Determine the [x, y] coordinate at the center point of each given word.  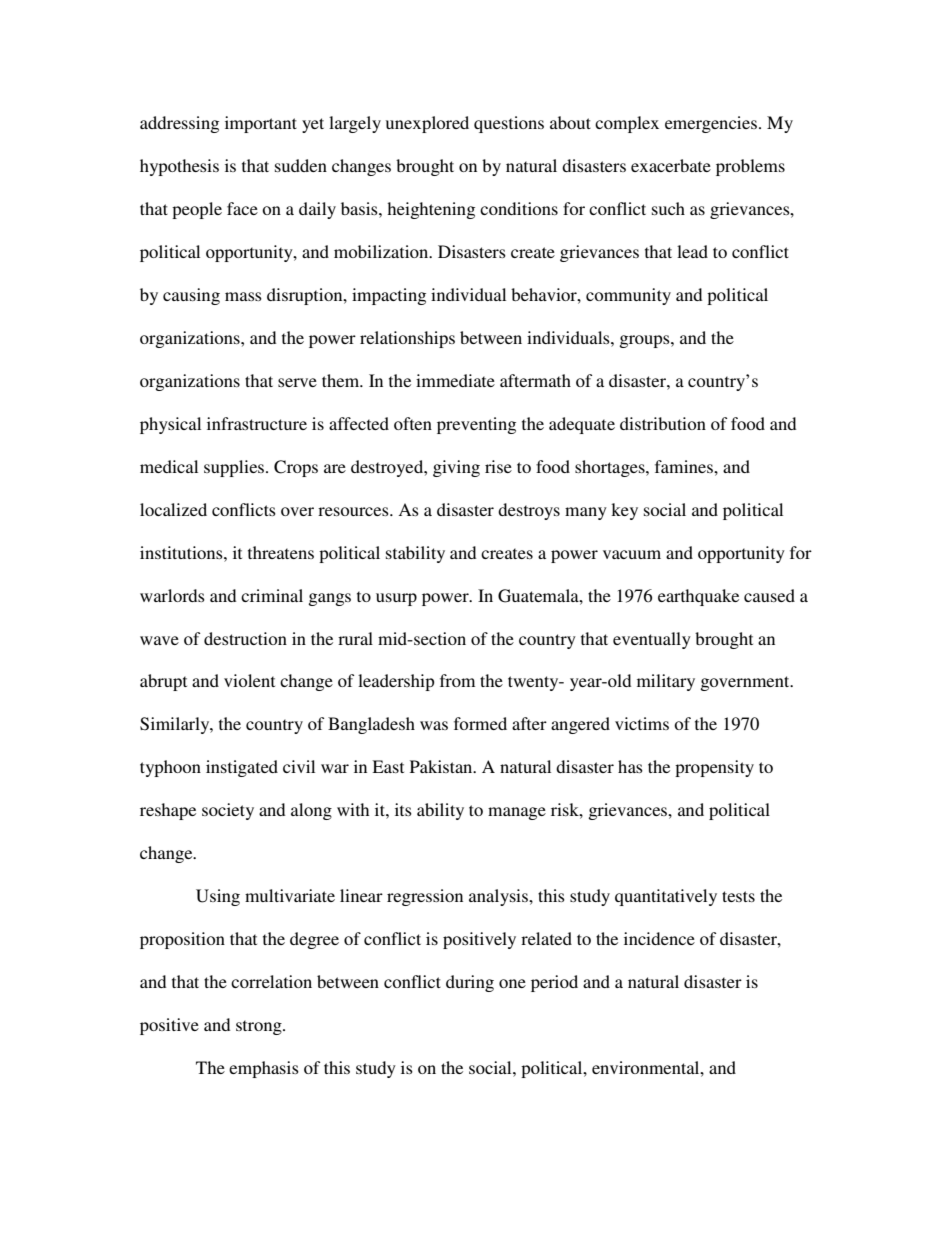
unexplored [427, 124]
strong [260, 1027]
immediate [455, 380]
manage [517, 813]
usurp [396, 599]
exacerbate [671, 165]
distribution [663, 423]
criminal [272, 595]
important [261, 124]
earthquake [698, 597]
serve [297, 382]
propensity [714, 768]
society [228, 811]
